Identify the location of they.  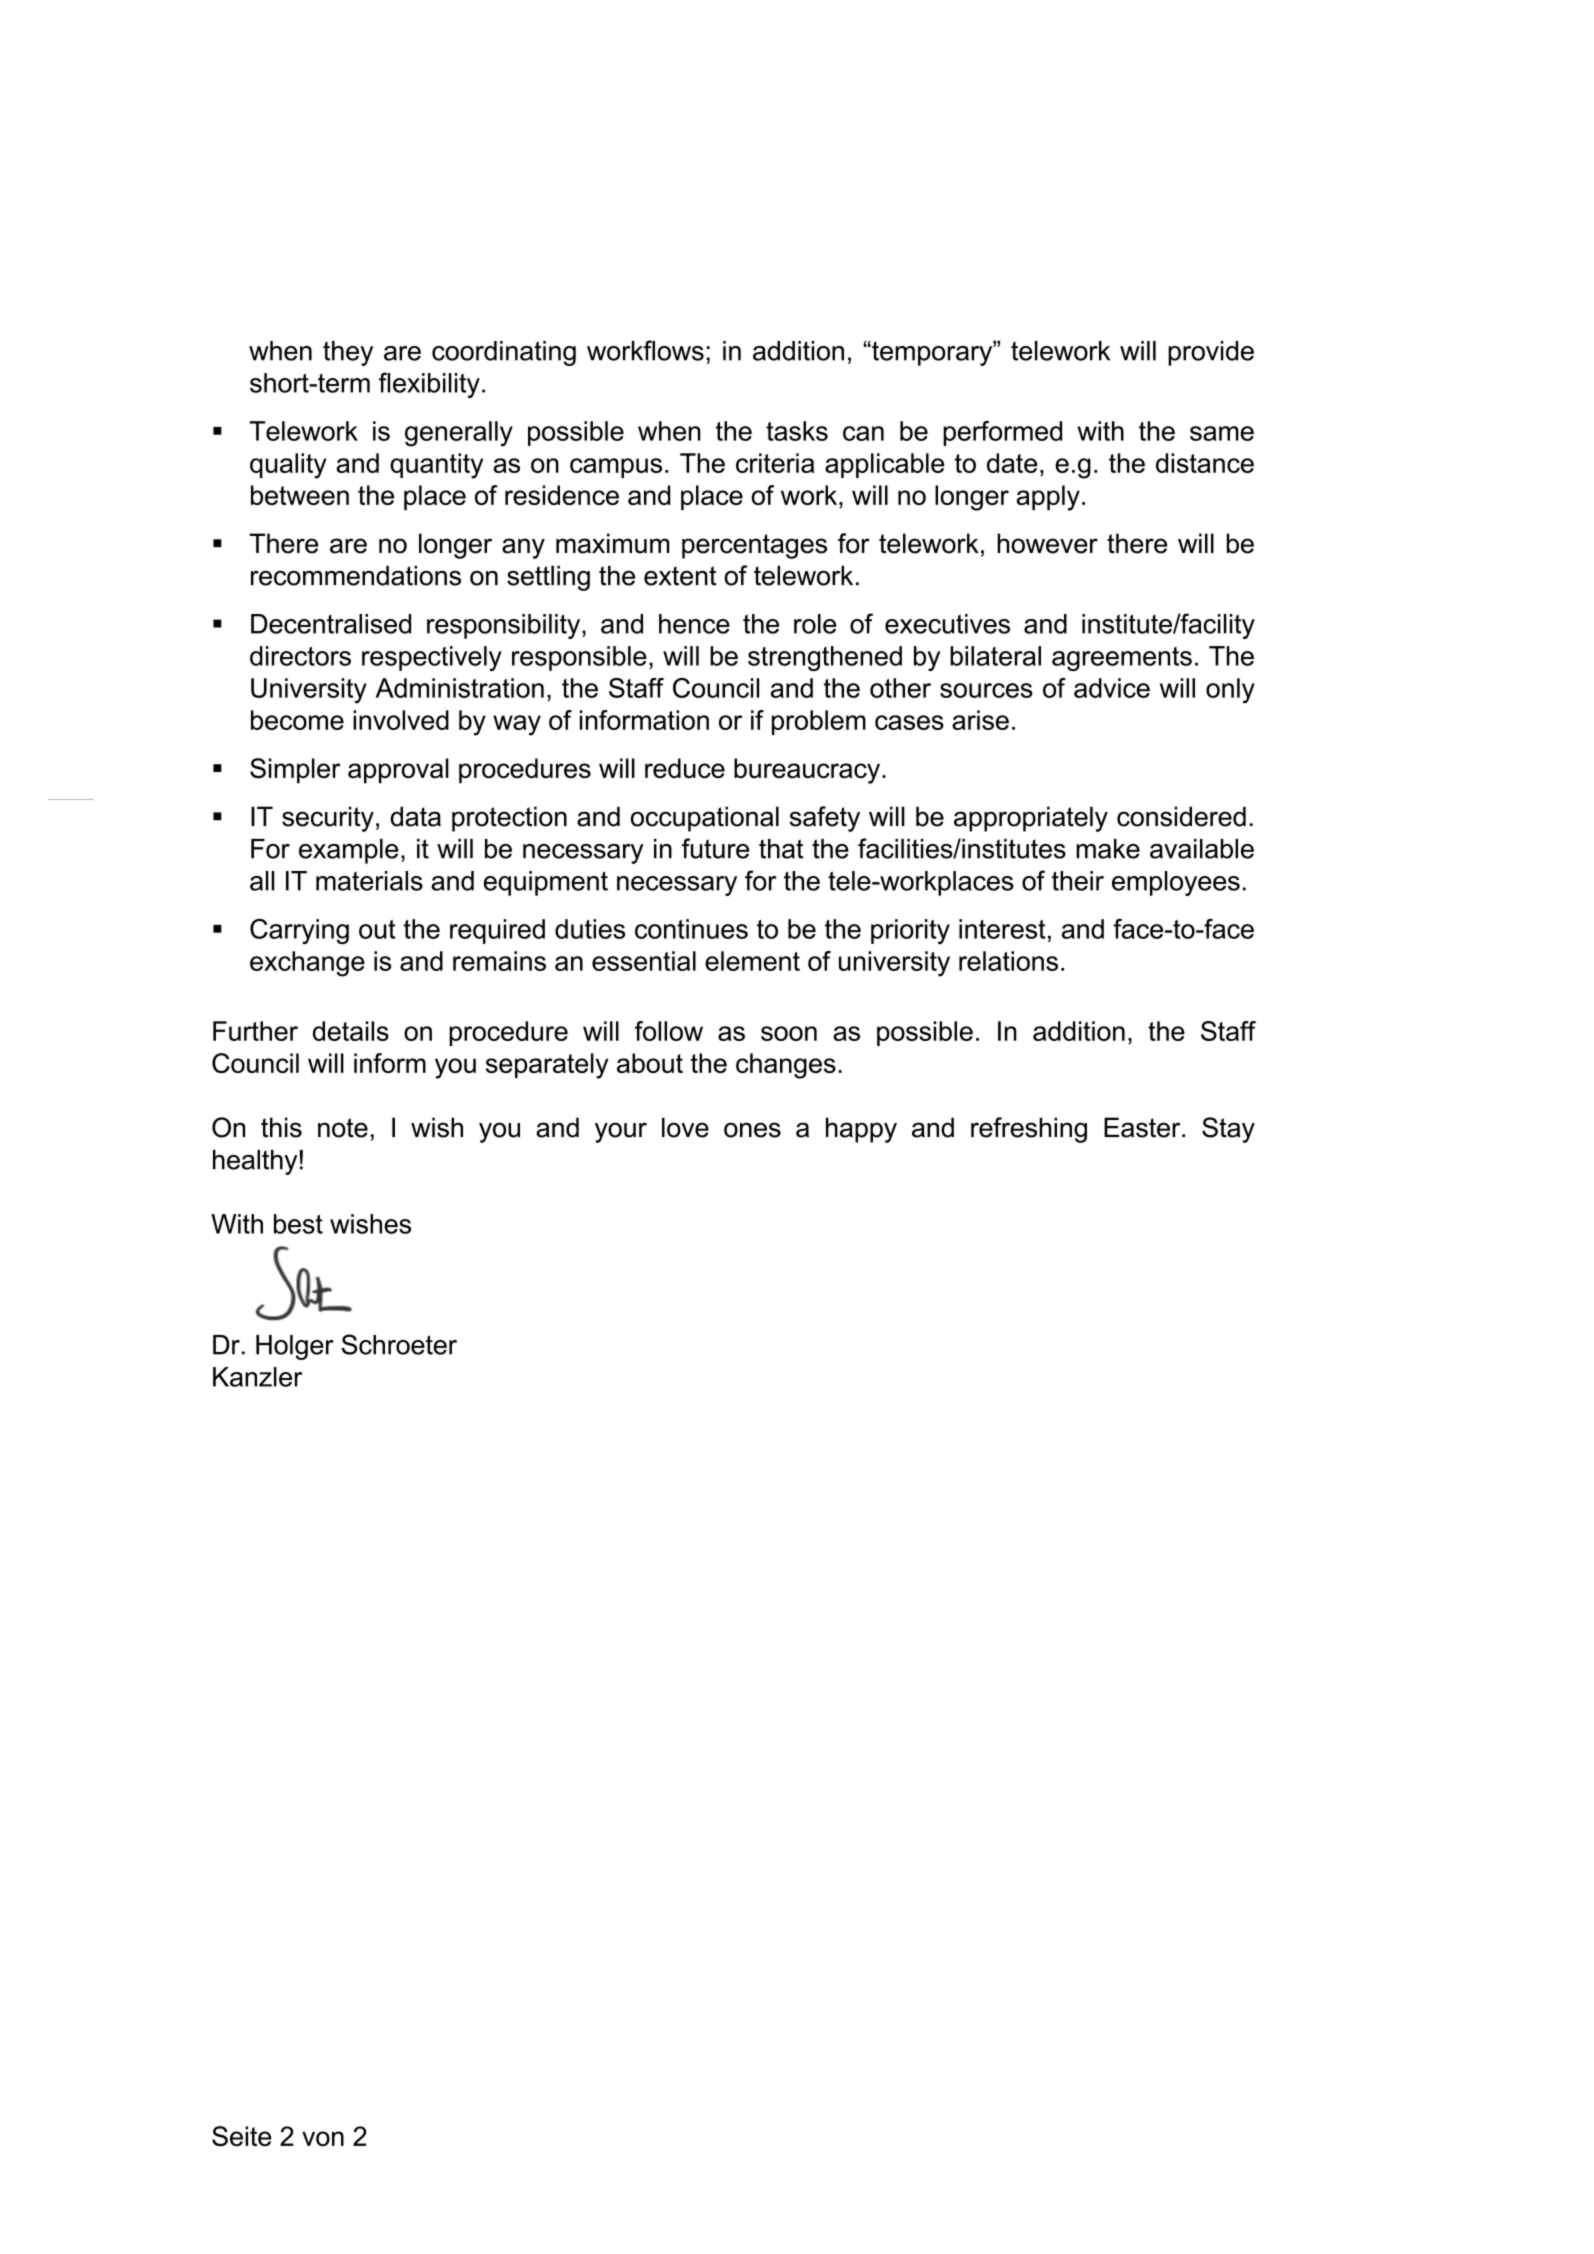
(348, 353).
